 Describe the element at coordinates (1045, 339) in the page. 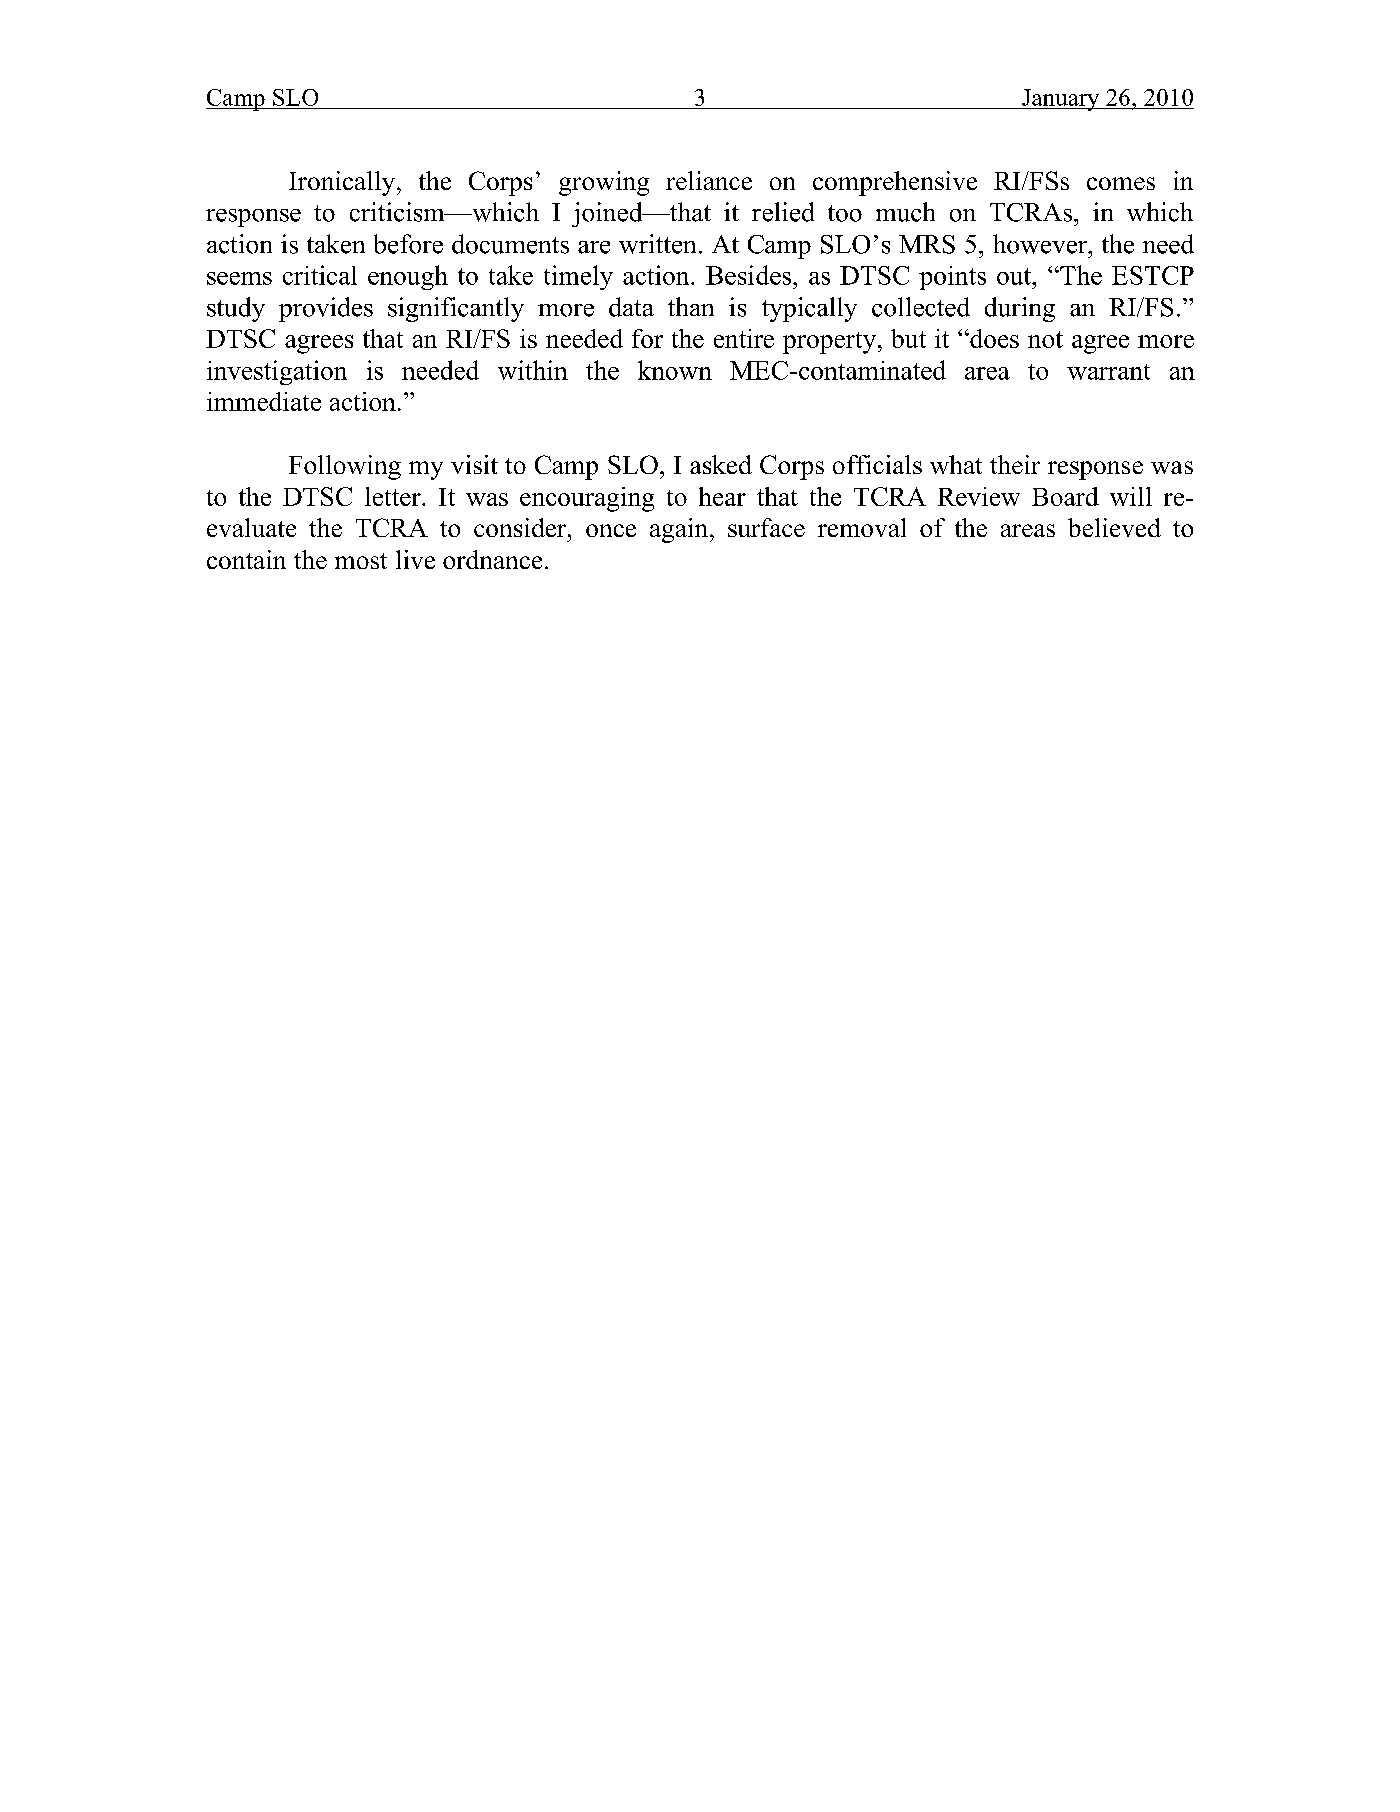

I see `not` at that location.
